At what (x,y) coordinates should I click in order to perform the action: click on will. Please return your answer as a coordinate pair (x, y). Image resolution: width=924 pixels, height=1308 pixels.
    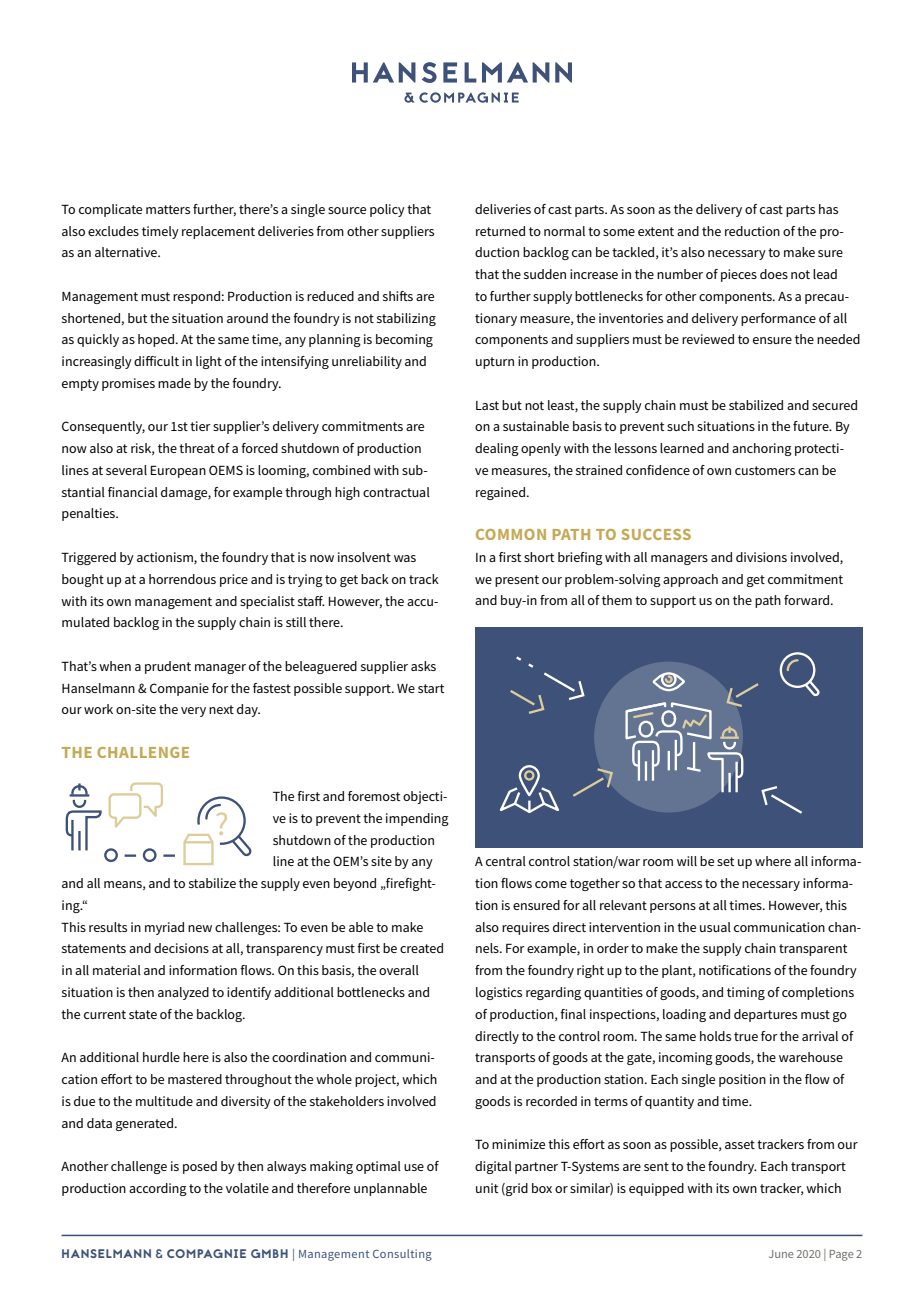
    Looking at the image, I should click on (687, 861).
